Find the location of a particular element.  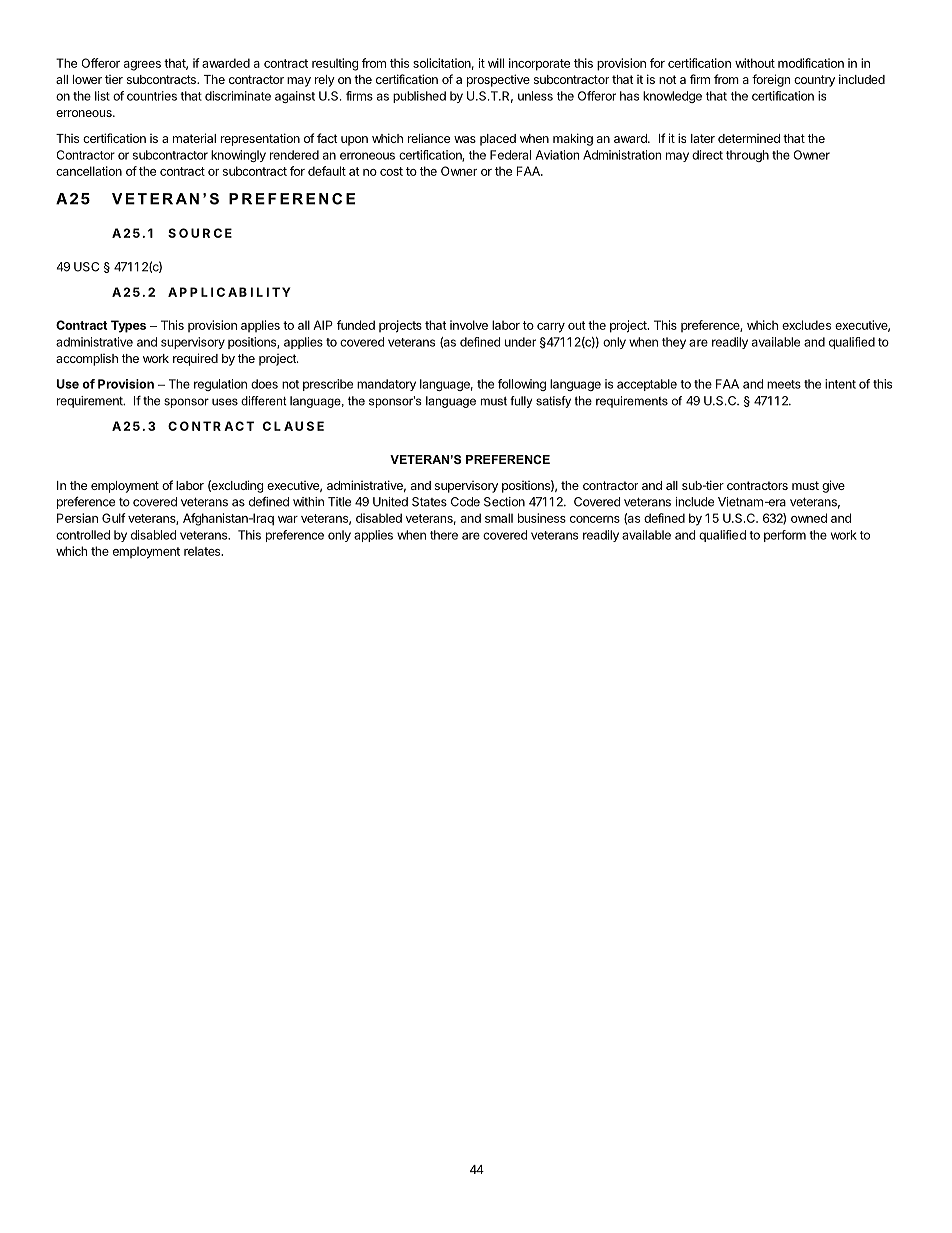

cancellation is located at coordinates (89, 171).
